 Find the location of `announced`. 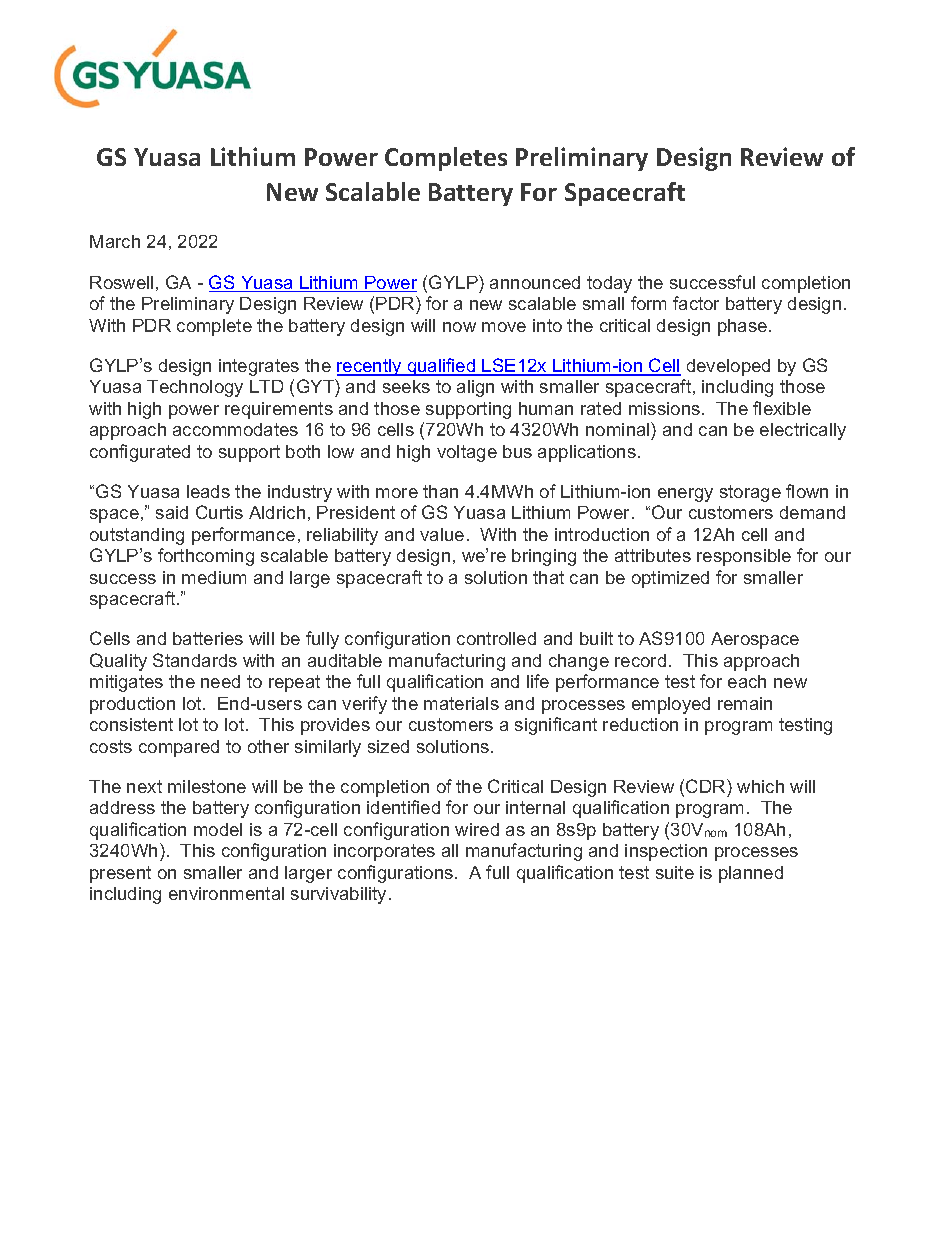

announced is located at coordinates (535, 282).
